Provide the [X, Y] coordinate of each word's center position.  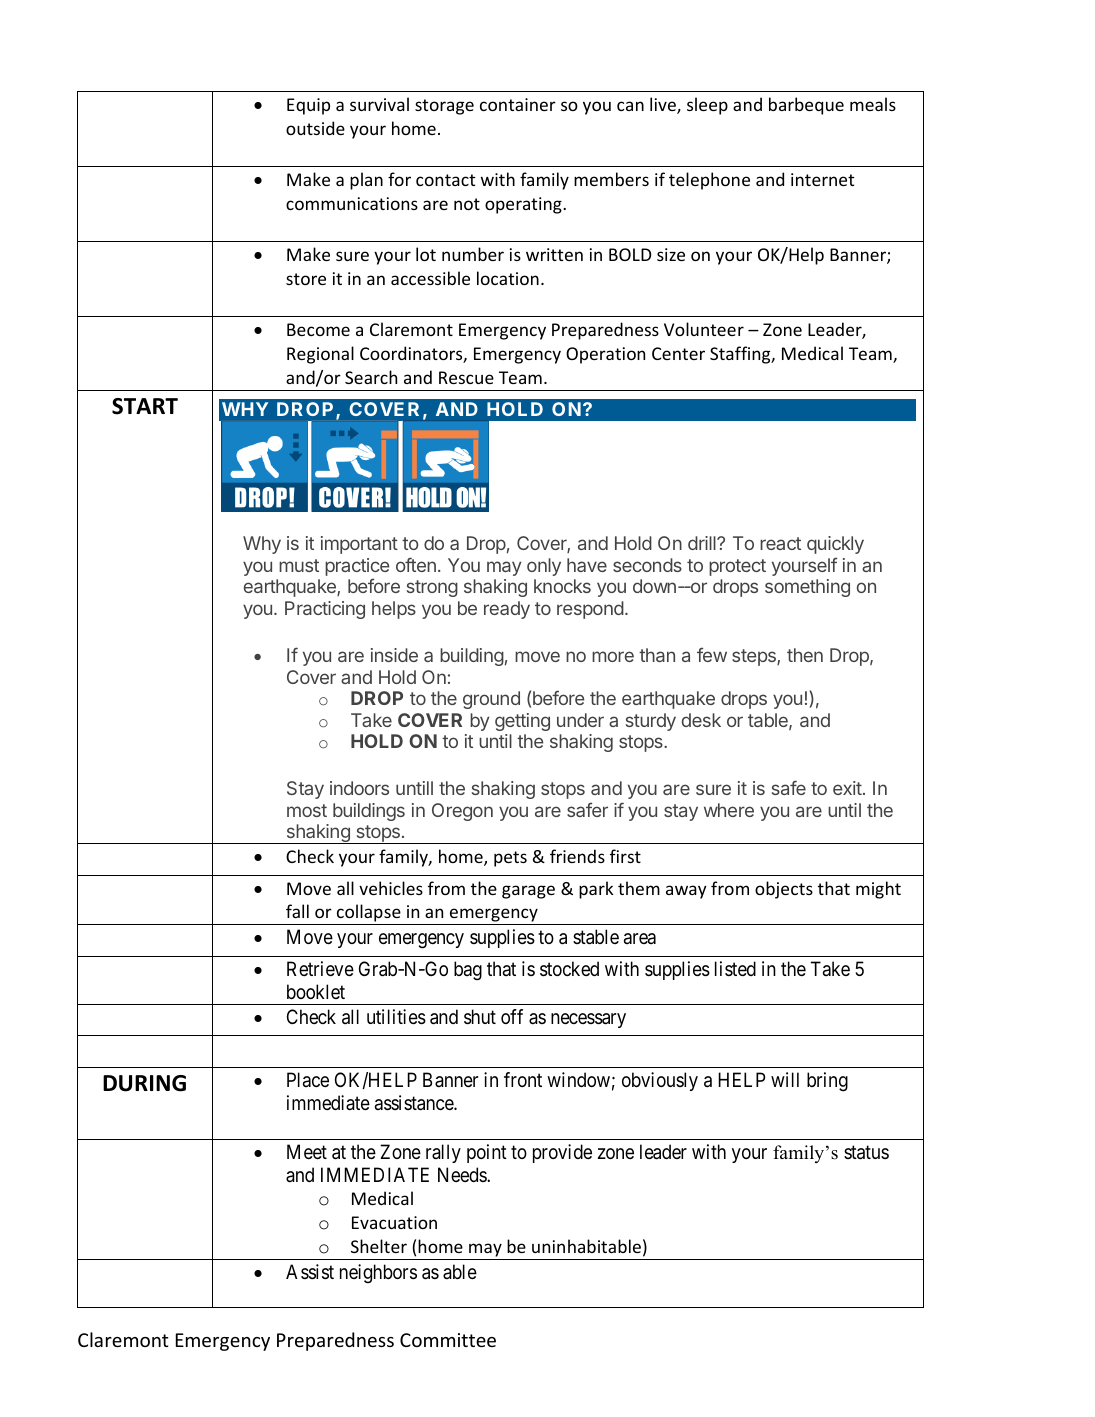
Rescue [466, 377]
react [780, 543]
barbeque [806, 106]
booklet [316, 991]
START [145, 406]
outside [315, 128]
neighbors [378, 1274]
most [307, 810]
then [805, 655]
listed [735, 968]
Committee [448, 1340]
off [512, 1016]
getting [522, 722]
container [518, 104]
